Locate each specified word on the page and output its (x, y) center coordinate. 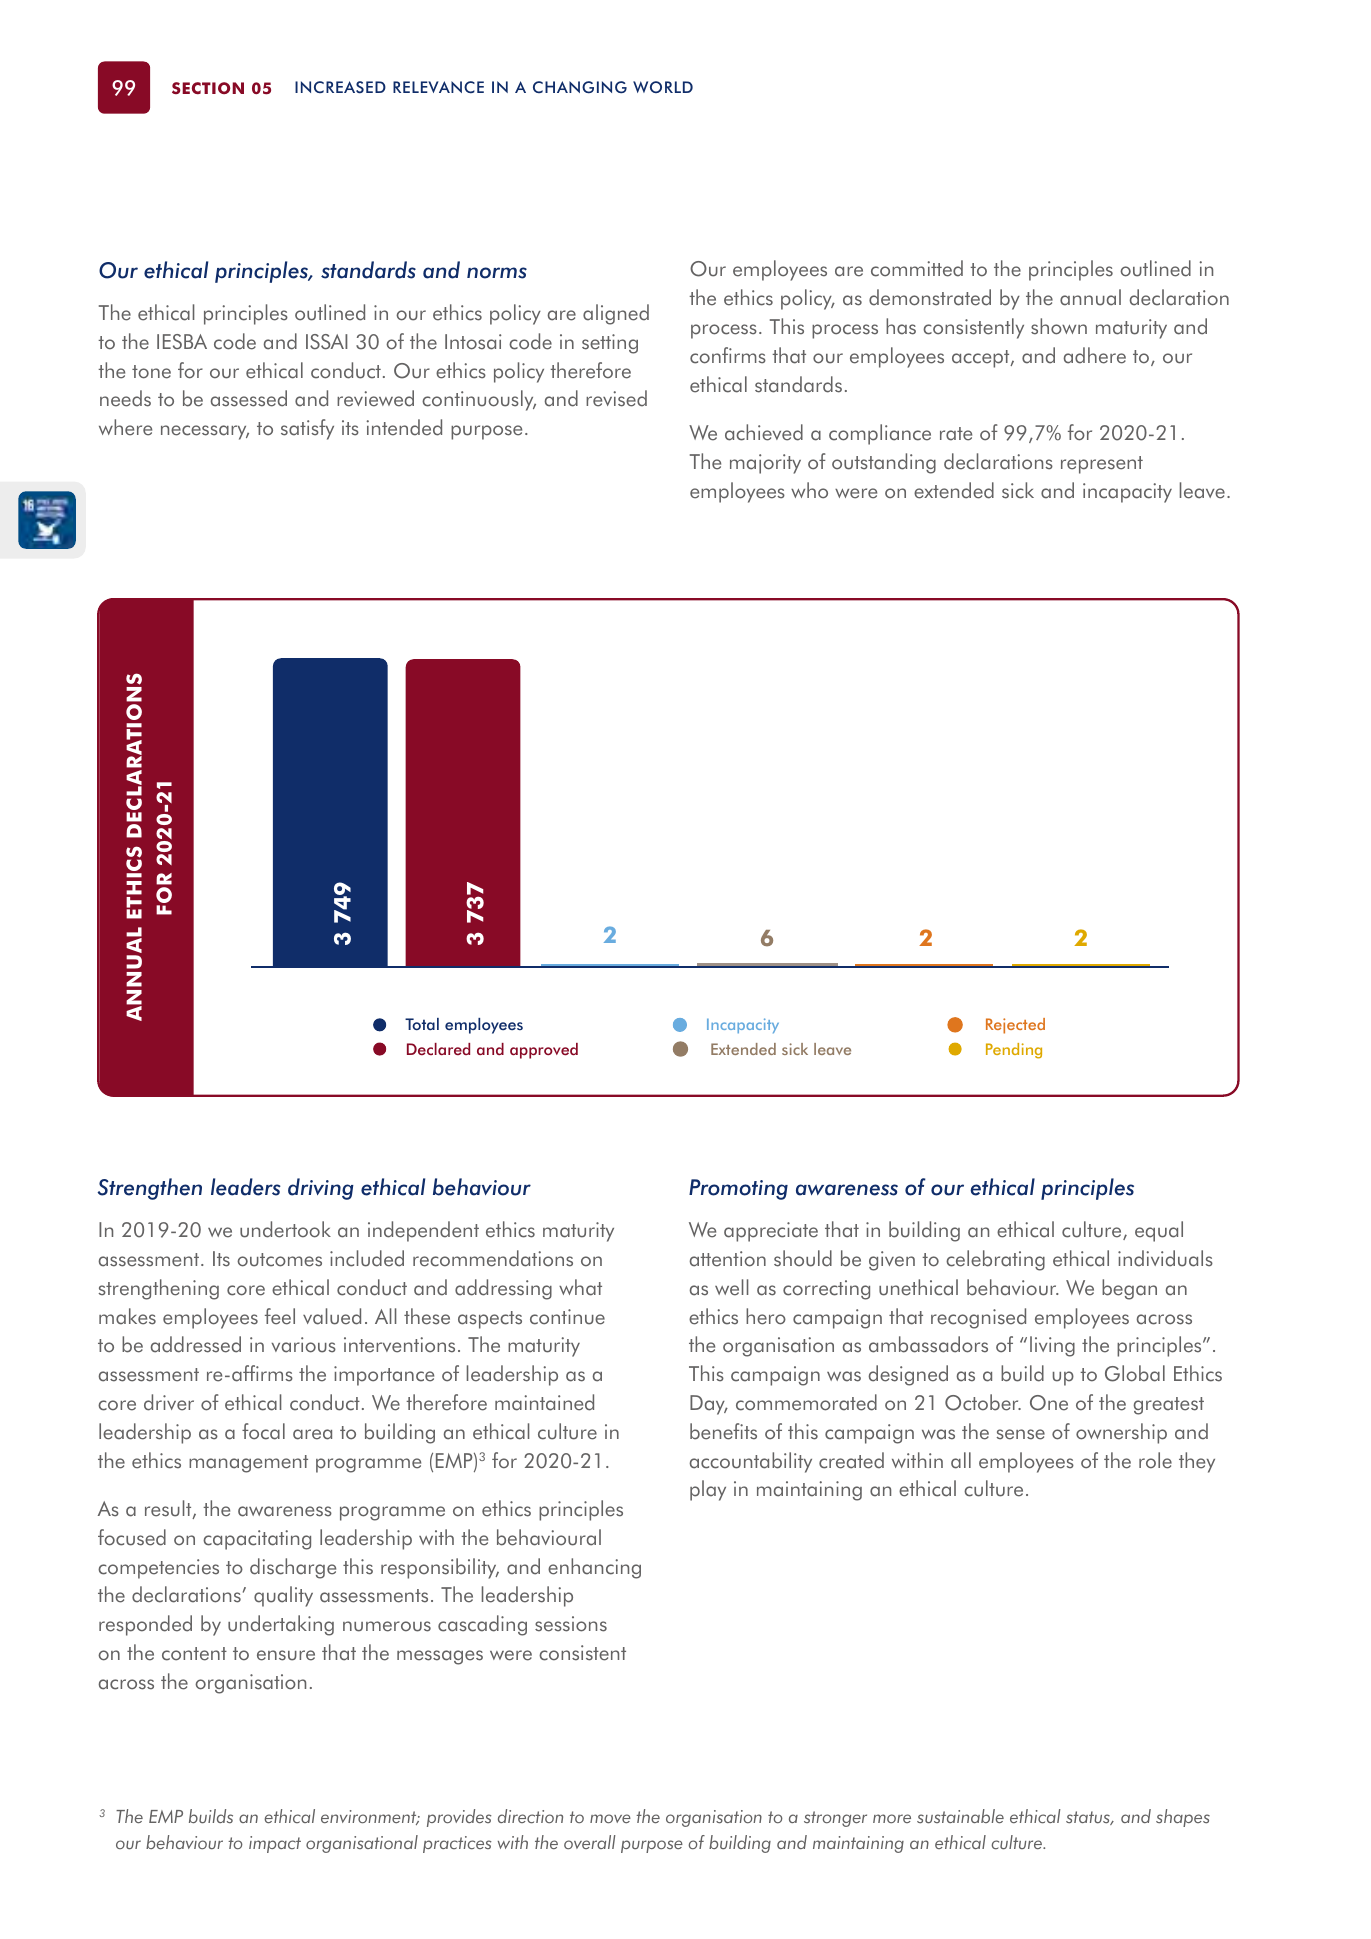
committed (917, 268)
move (610, 1819)
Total (422, 1024)
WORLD (663, 87)
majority (765, 464)
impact (275, 1844)
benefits (723, 1431)
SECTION (208, 88)
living (1052, 1346)
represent (1102, 465)
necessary (205, 432)
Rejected (1015, 1026)
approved (544, 1051)
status (1089, 1818)
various (303, 1345)
